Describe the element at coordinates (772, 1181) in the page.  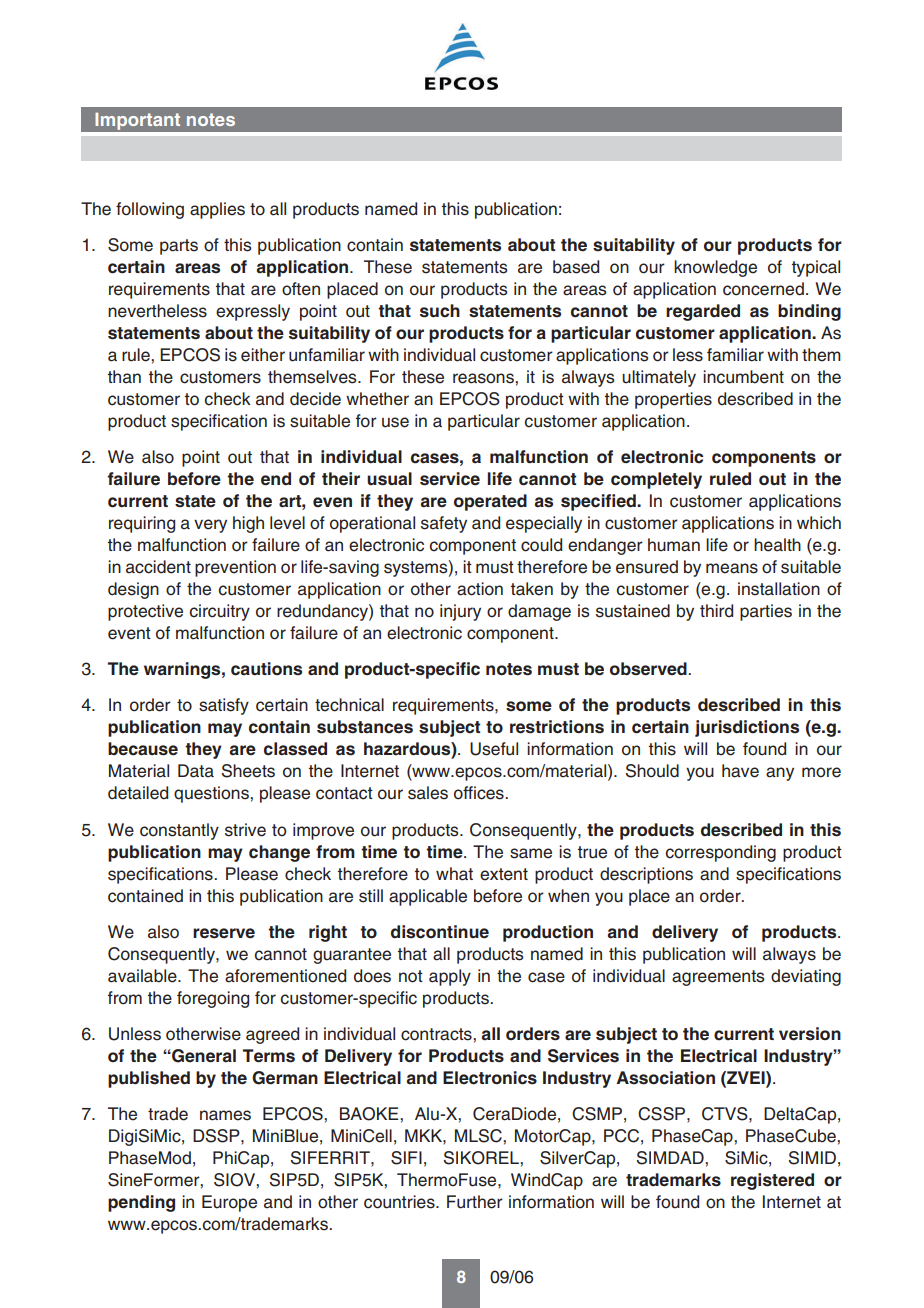
I see `registered` at that location.
